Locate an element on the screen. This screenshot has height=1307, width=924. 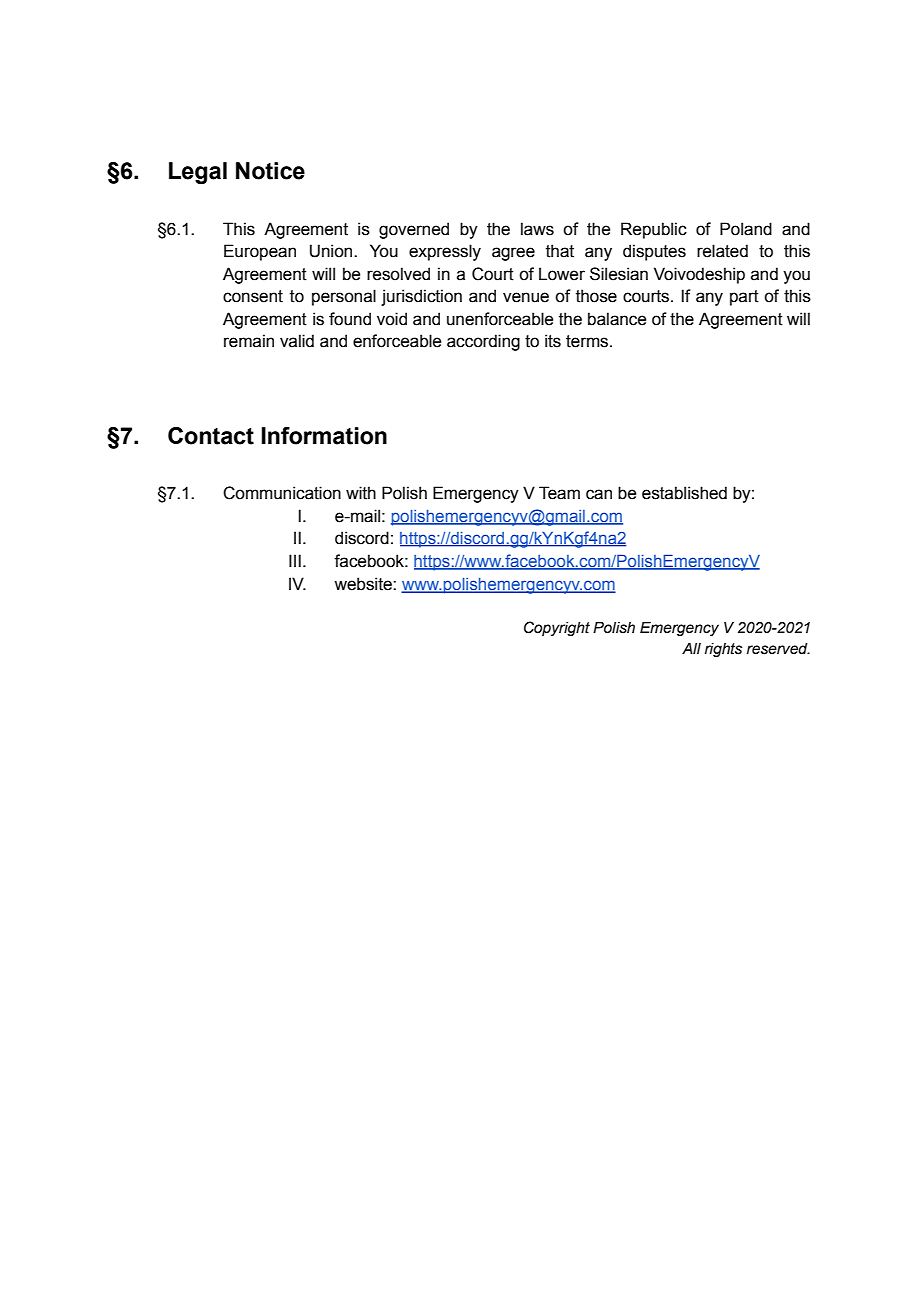
Notice is located at coordinates (270, 171).
